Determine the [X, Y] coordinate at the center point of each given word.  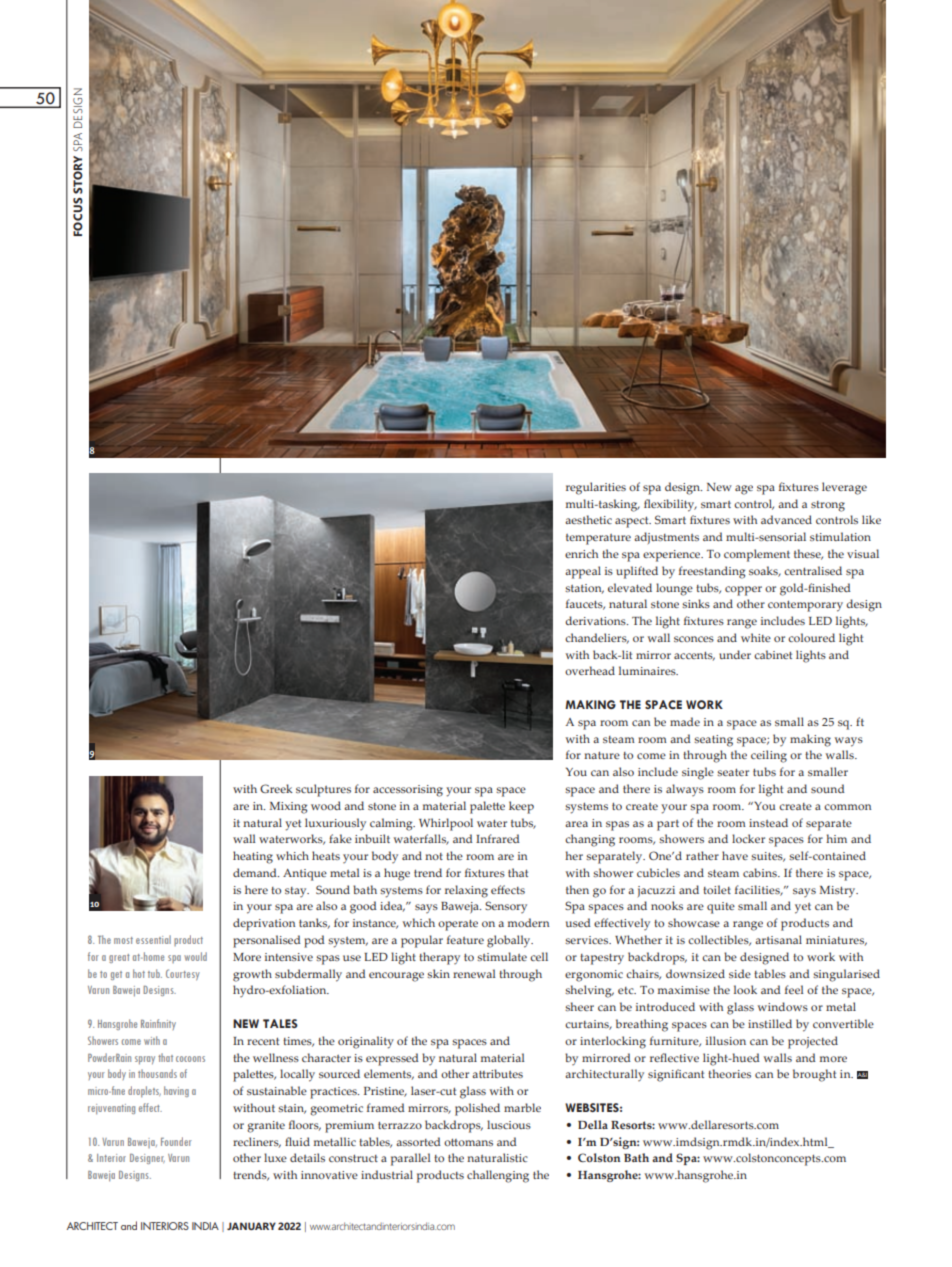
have [735, 855]
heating [253, 857]
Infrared [498, 838]
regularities [596, 488]
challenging [498, 1176]
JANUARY [251, 1226]
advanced [786, 519]
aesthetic [588, 519]
